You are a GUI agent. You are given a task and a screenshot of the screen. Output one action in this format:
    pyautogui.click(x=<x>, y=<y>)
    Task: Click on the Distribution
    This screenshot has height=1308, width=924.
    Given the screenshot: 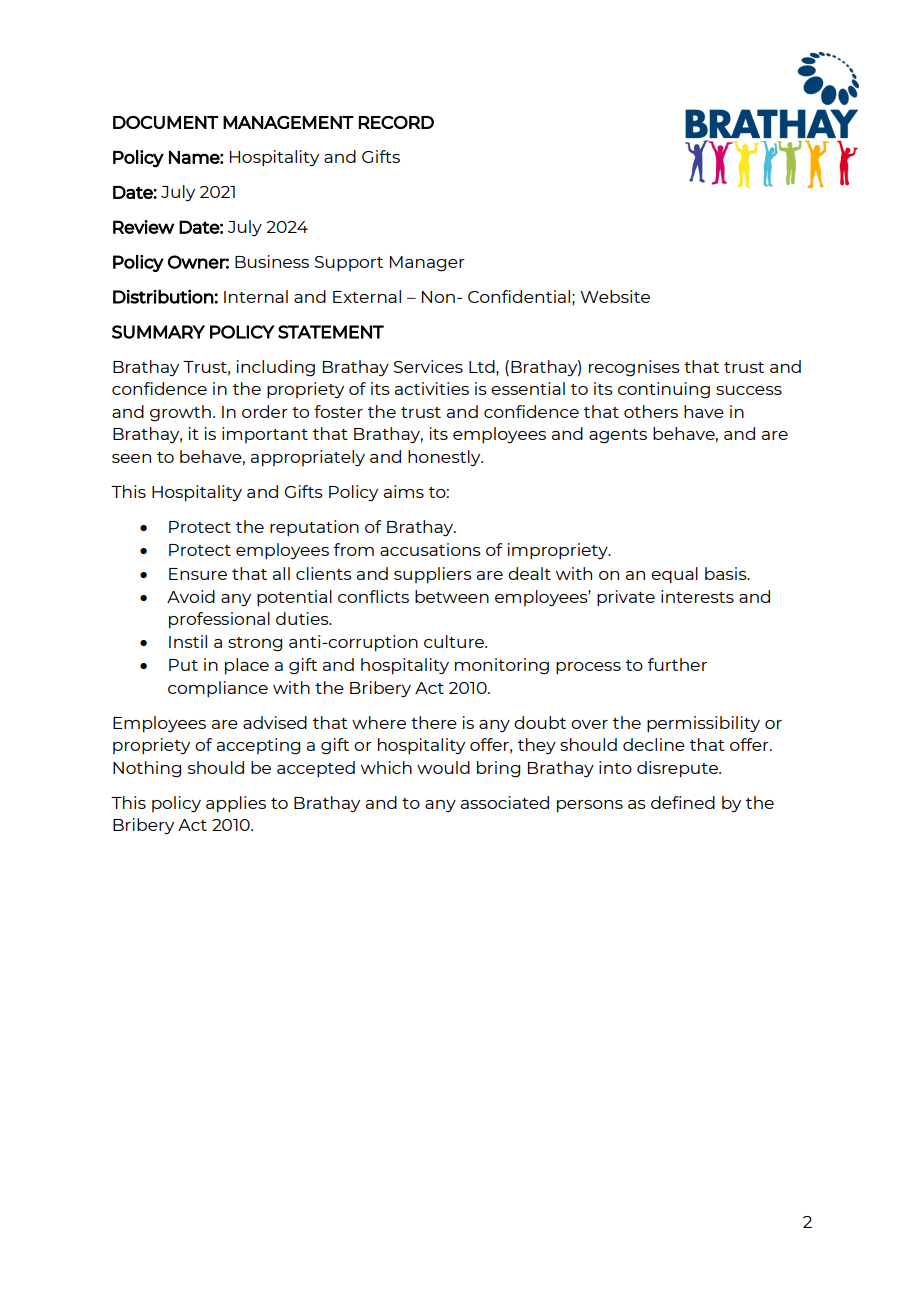 What is the action you would take?
    pyautogui.click(x=163, y=296)
